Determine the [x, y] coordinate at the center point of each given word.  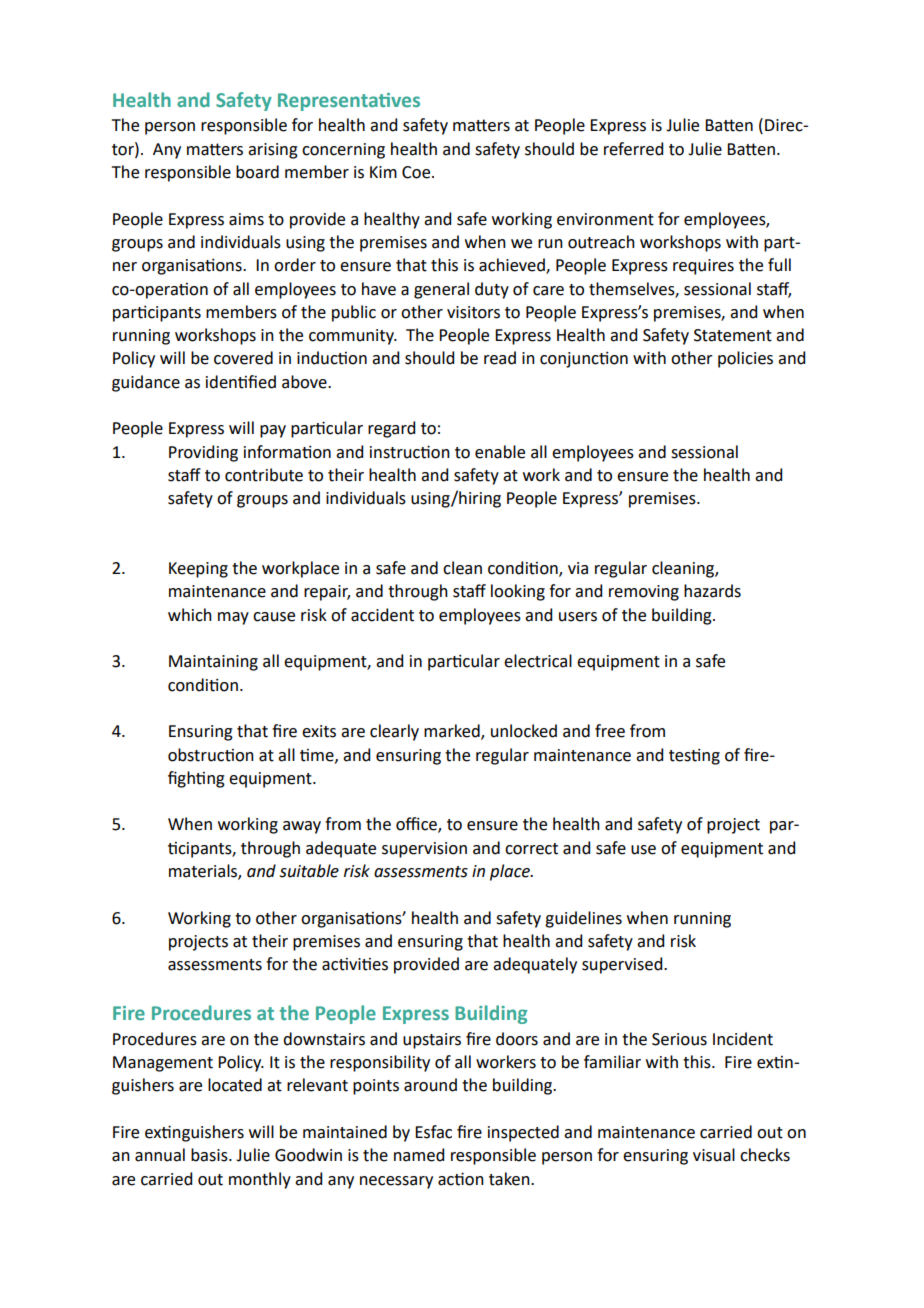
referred [633, 149]
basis [210, 1155]
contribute [264, 475]
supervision [424, 850]
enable [500, 452]
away [302, 827]
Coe [417, 172]
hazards [712, 591]
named [419, 1155]
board [257, 172]
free [610, 731]
